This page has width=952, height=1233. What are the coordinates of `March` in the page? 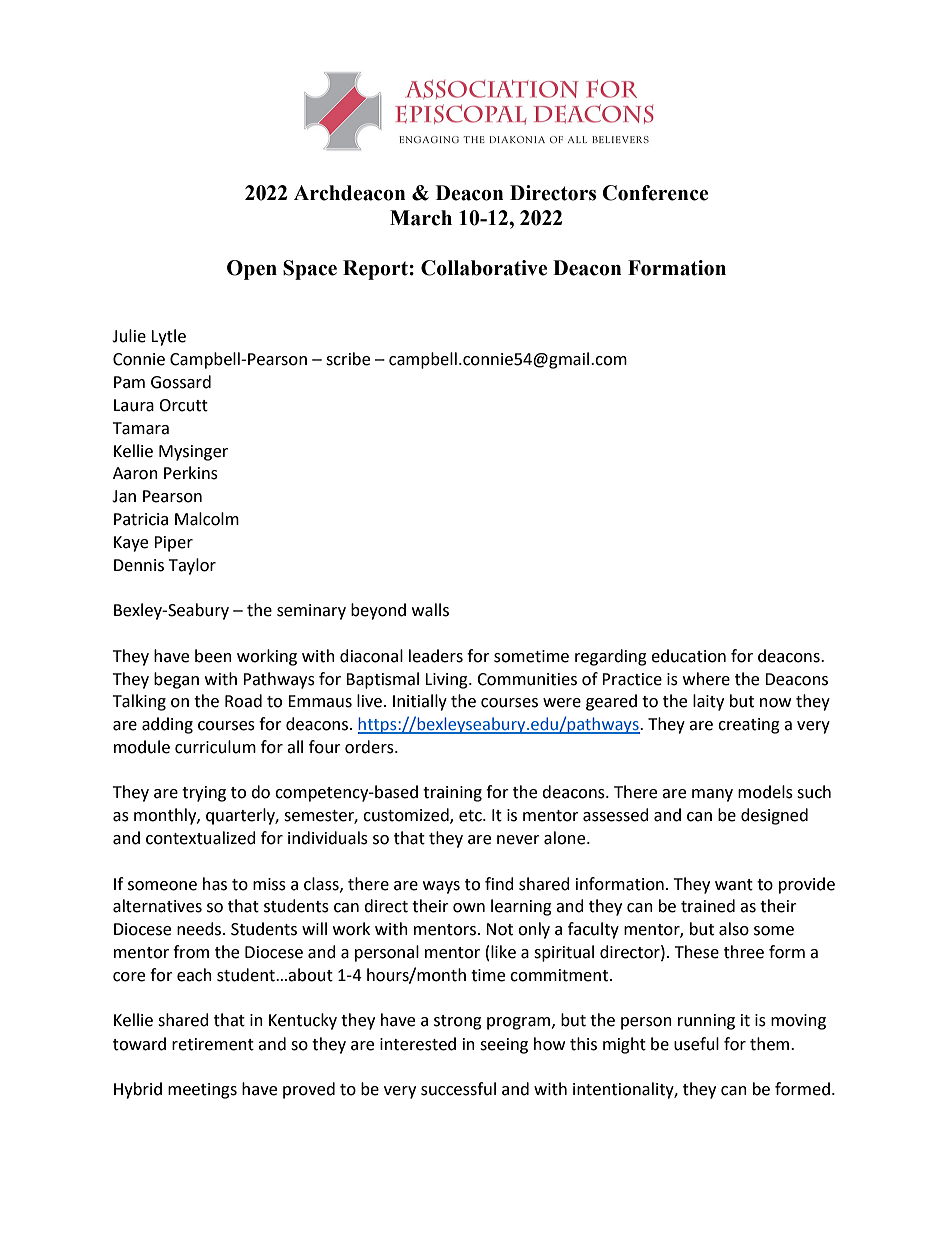 It's located at (421, 218).
